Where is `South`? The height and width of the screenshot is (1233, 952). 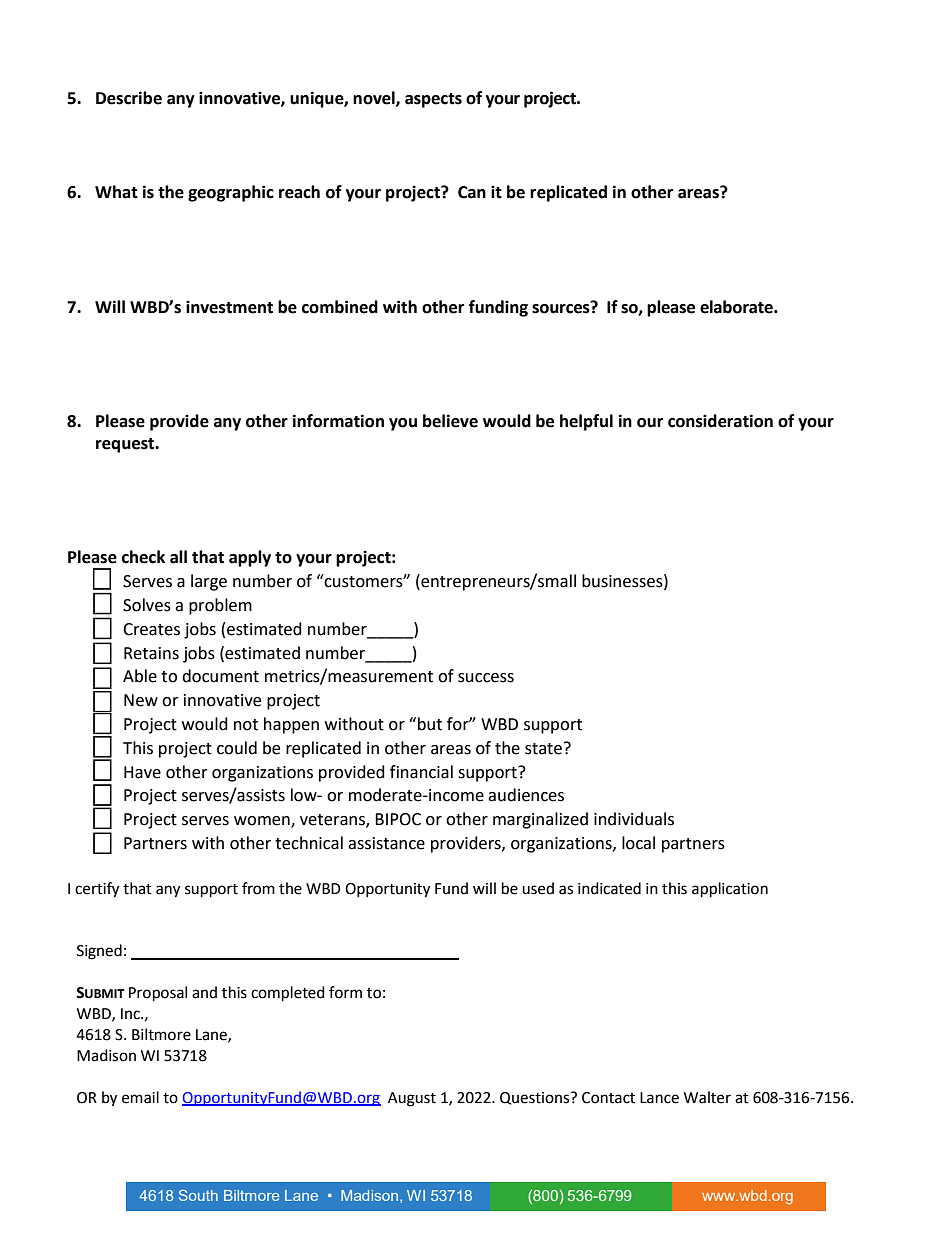 South is located at coordinates (198, 1195).
